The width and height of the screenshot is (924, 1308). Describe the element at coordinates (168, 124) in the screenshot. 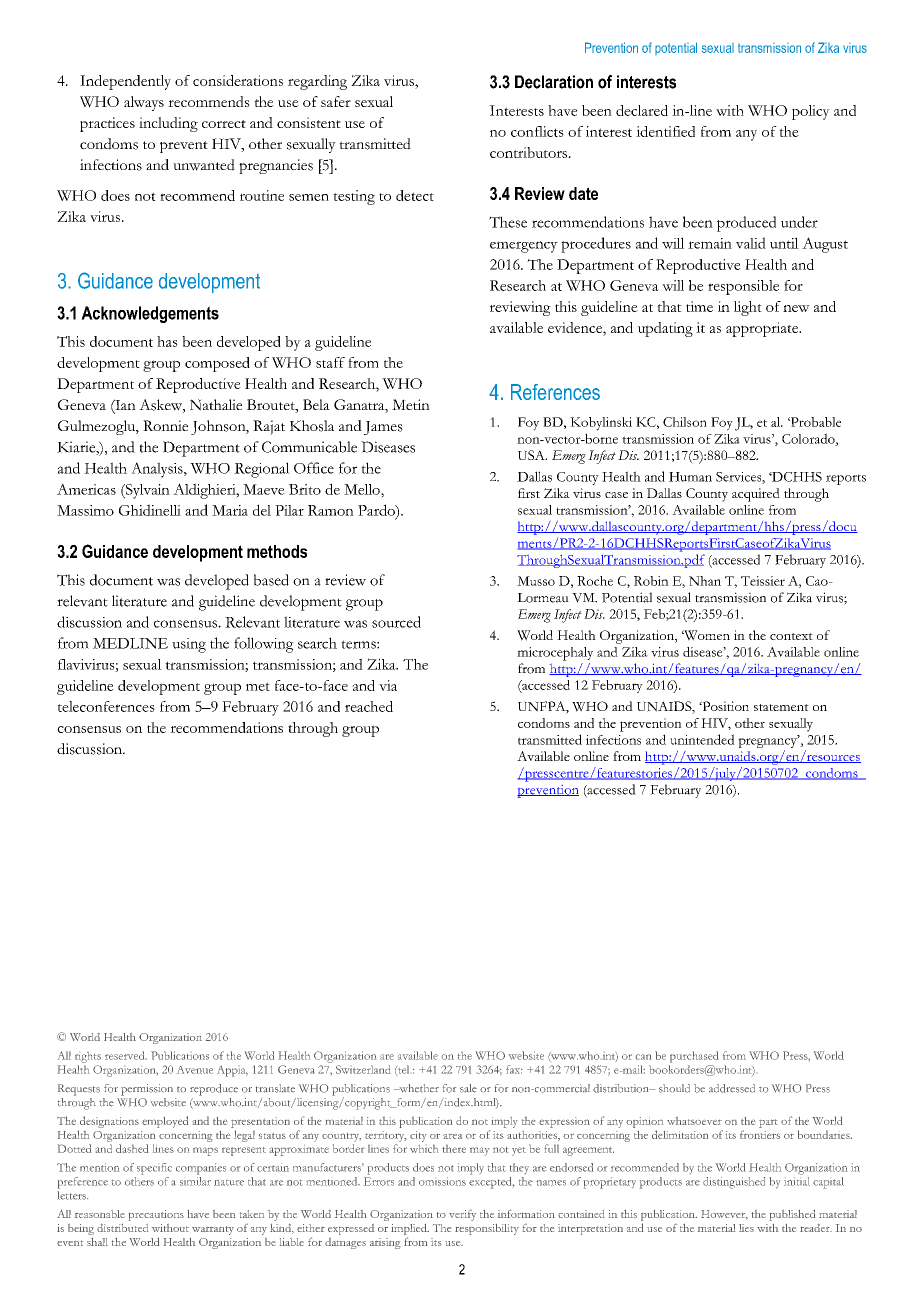

I see `including` at that location.
